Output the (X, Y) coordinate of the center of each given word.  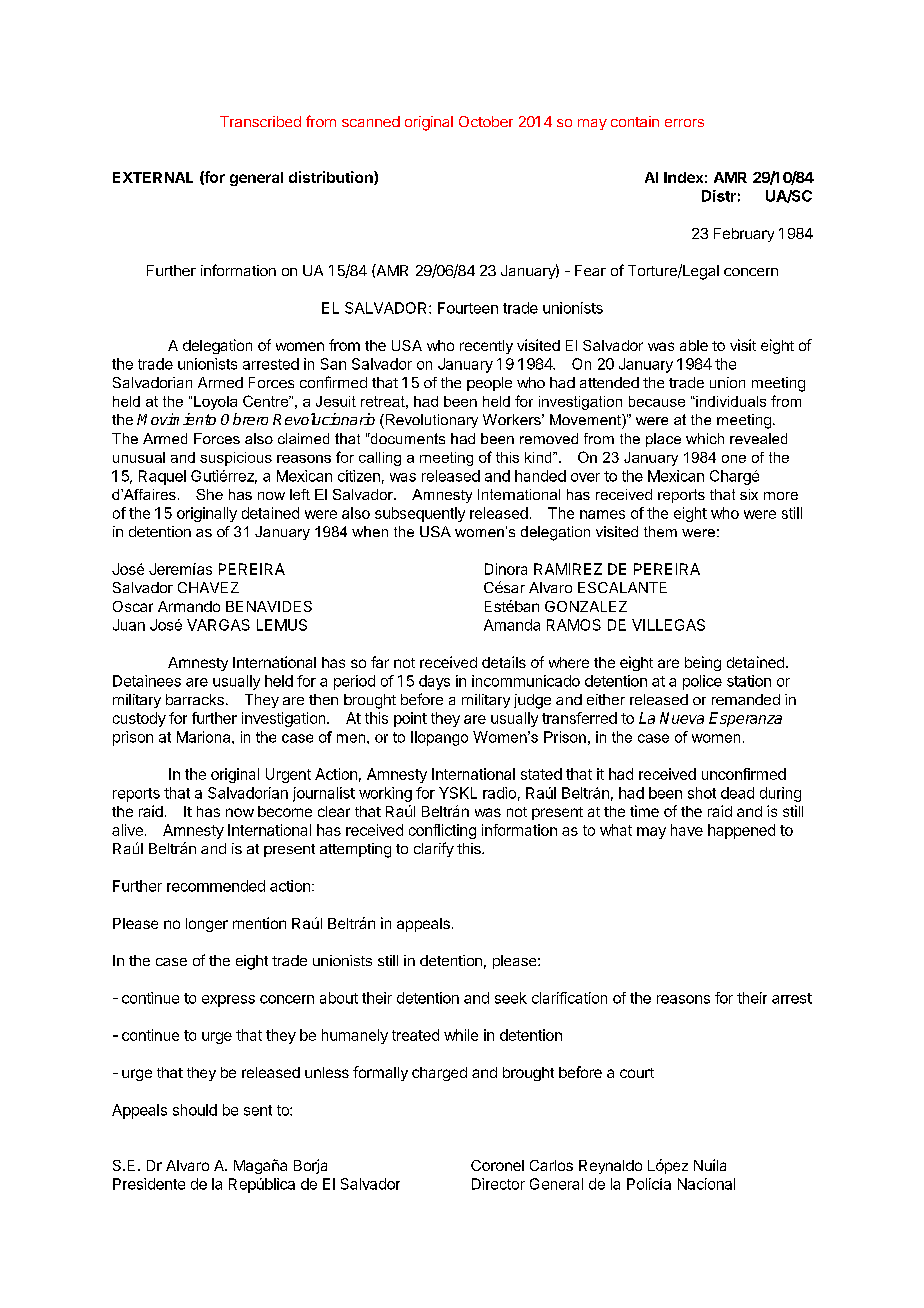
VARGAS (218, 625)
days (434, 682)
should (195, 1110)
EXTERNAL (153, 177)
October (486, 121)
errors (684, 123)
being (703, 663)
